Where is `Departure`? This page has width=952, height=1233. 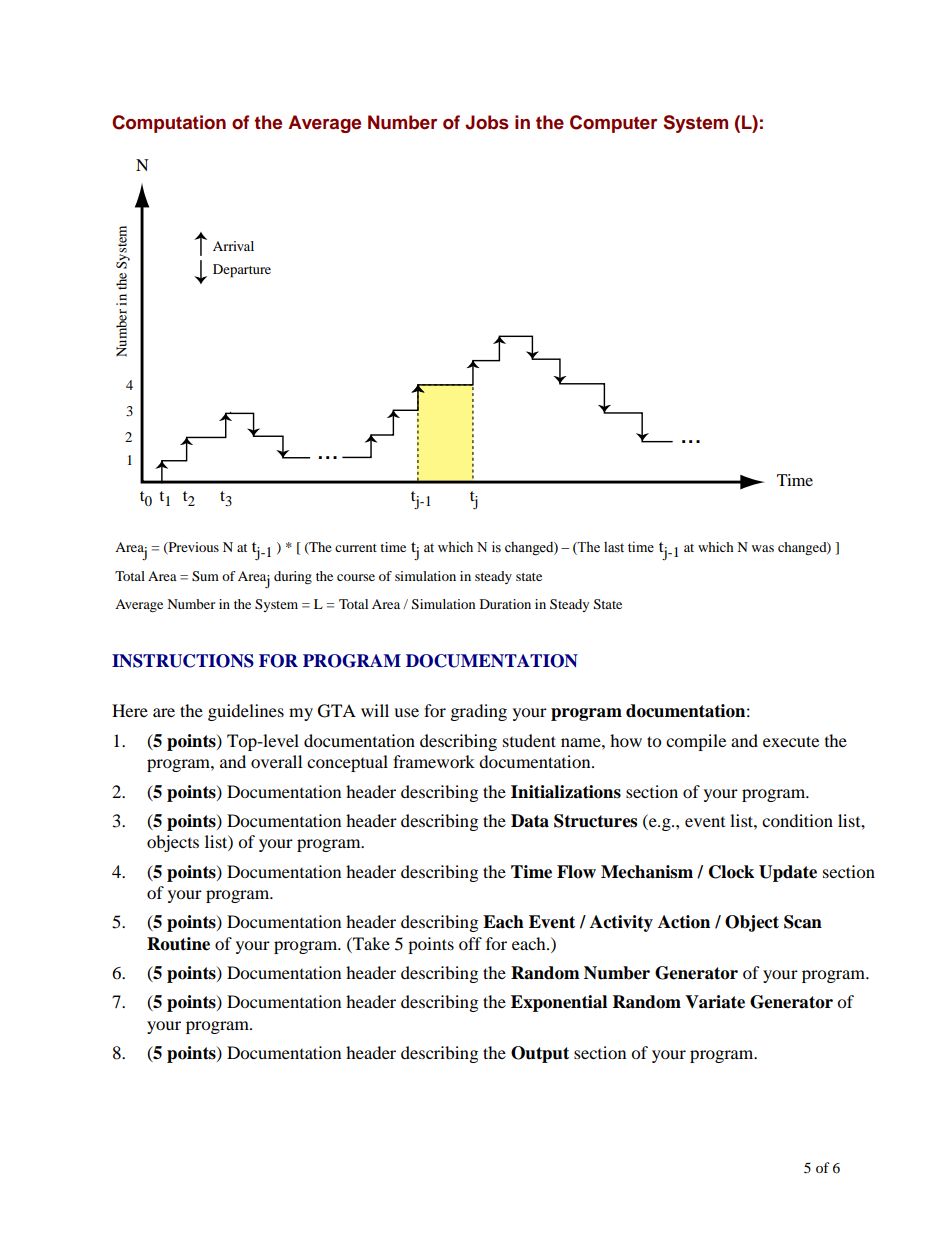
Departure is located at coordinates (242, 271).
